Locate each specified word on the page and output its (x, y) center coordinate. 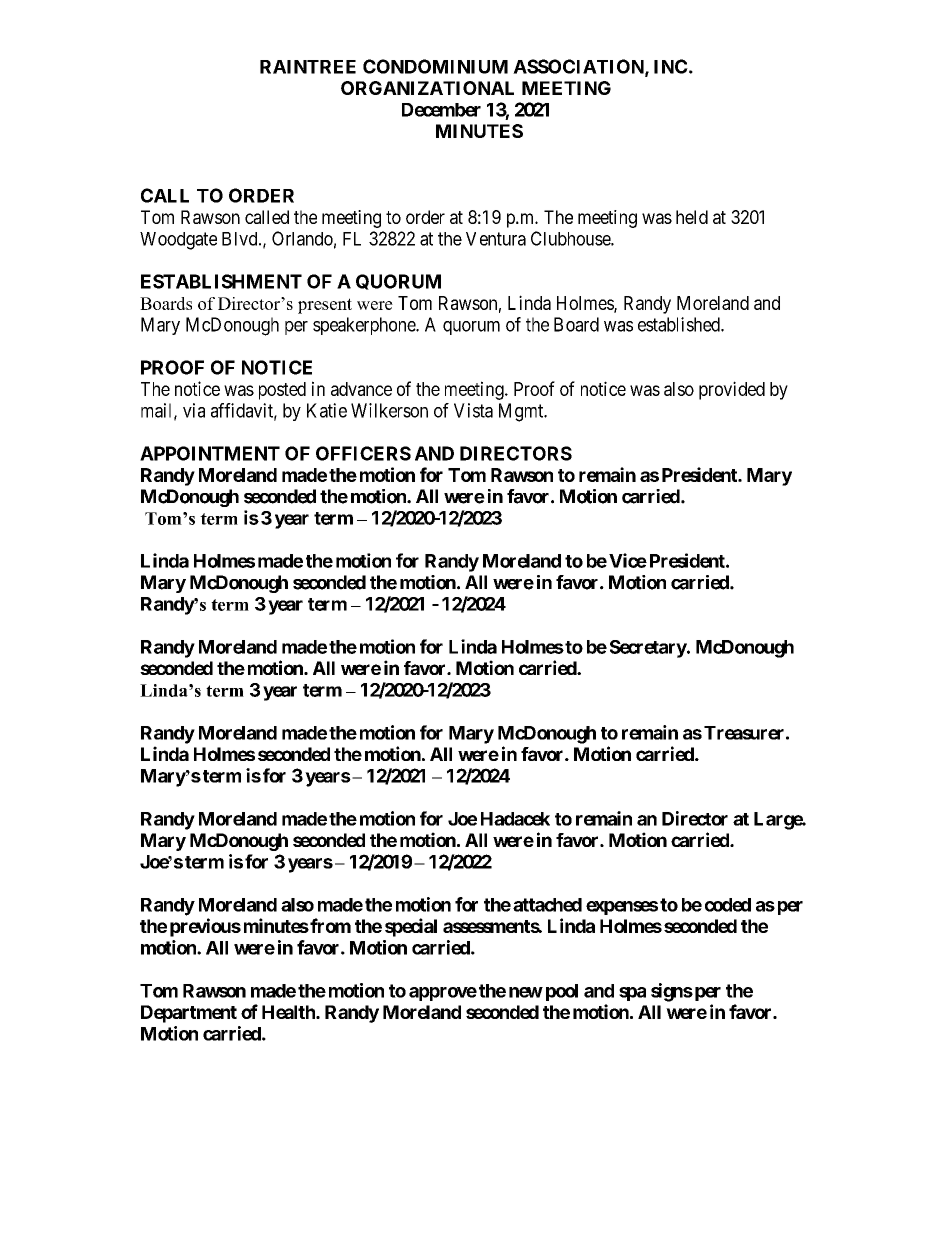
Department (189, 1014)
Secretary (649, 649)
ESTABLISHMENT (221, 281)
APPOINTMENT (210, 453)
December (441, 110)
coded (728, 905)
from (329, 925)
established (680, 324)
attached (547, 905)
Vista (473, 410)
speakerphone (365, 326)
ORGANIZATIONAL (427, 88)
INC (671, 66)
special (411, 927)
